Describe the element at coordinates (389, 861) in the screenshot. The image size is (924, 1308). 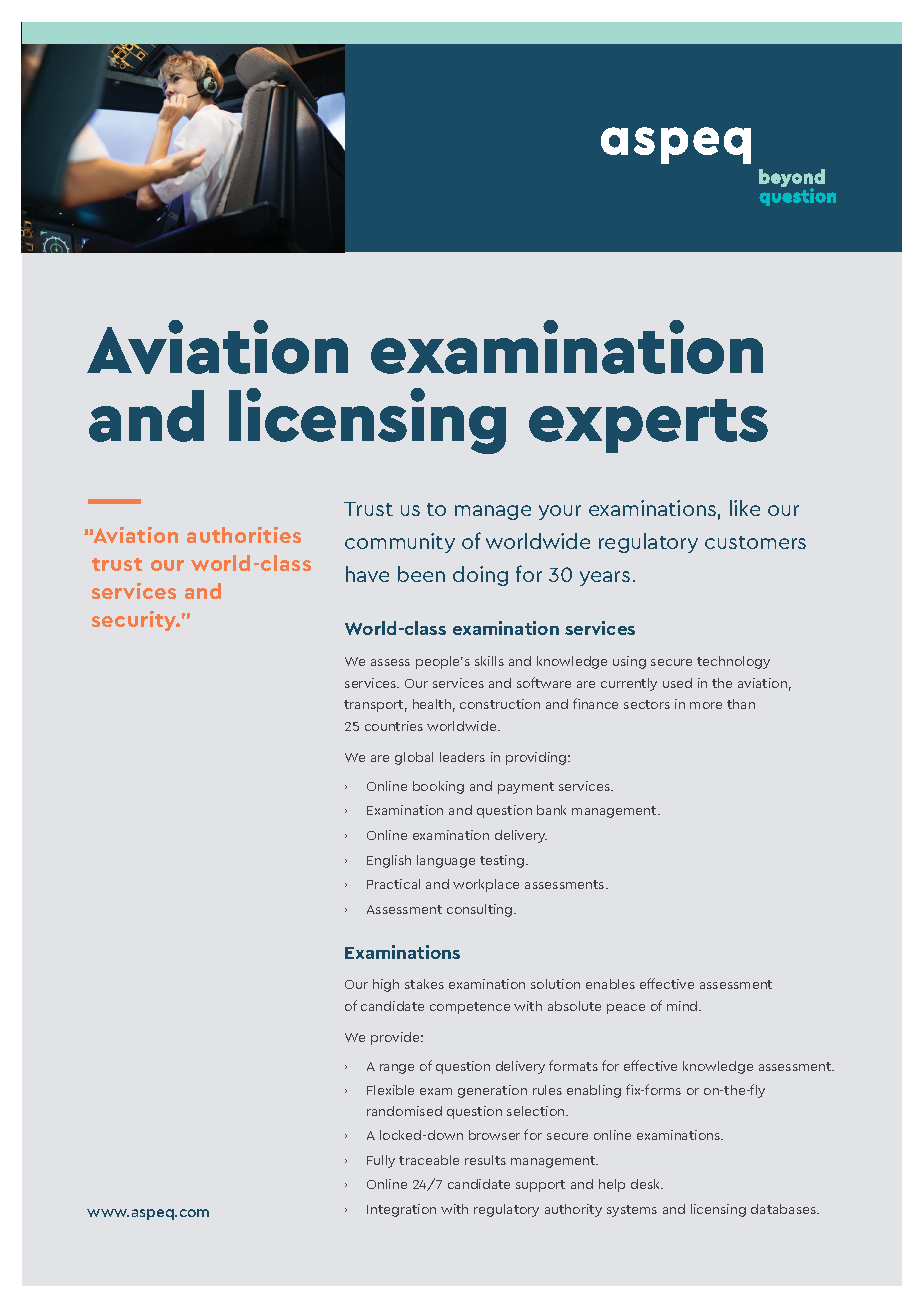
I see `English` at that location.
